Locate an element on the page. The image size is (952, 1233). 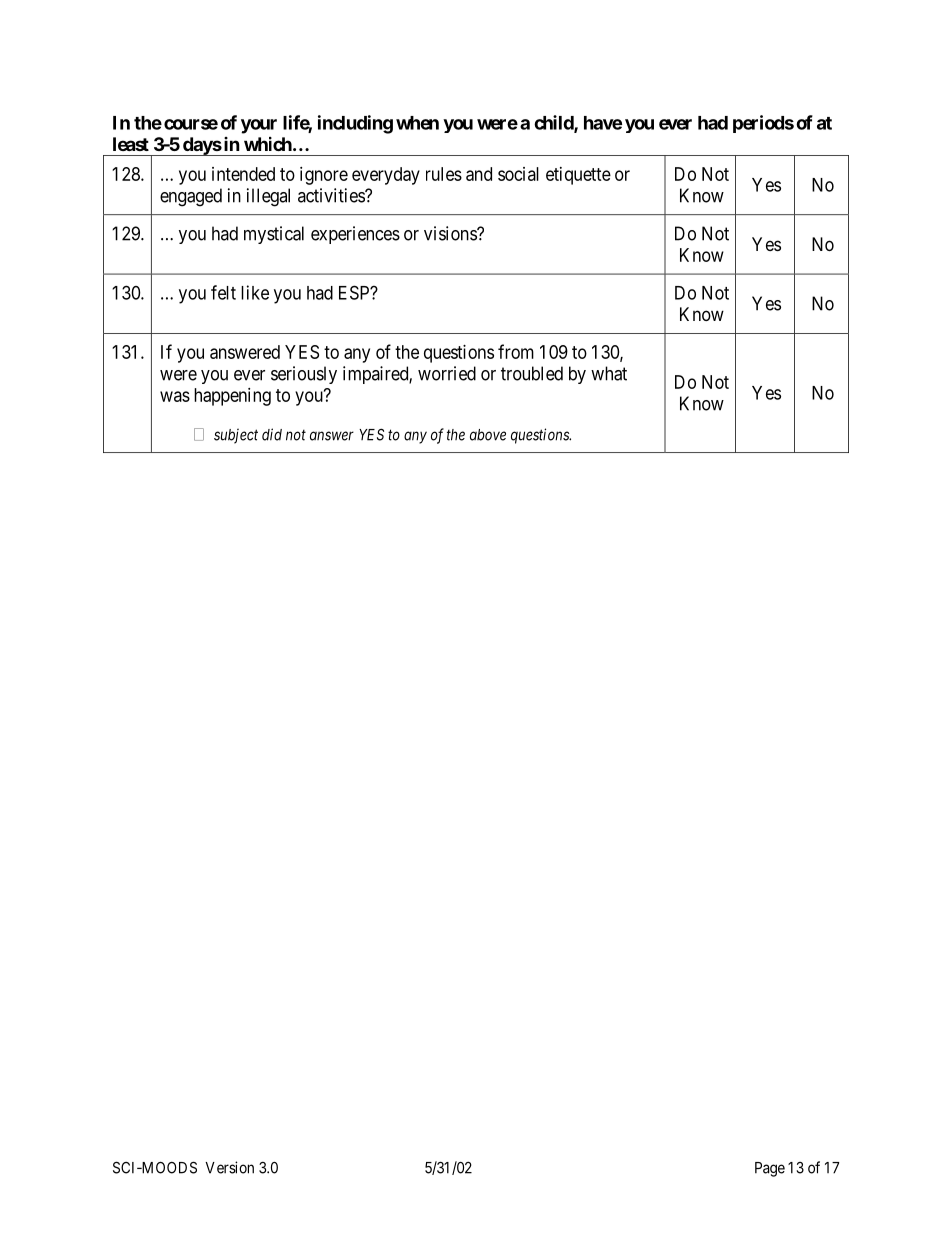
what is located at coordinates (609, 373).
